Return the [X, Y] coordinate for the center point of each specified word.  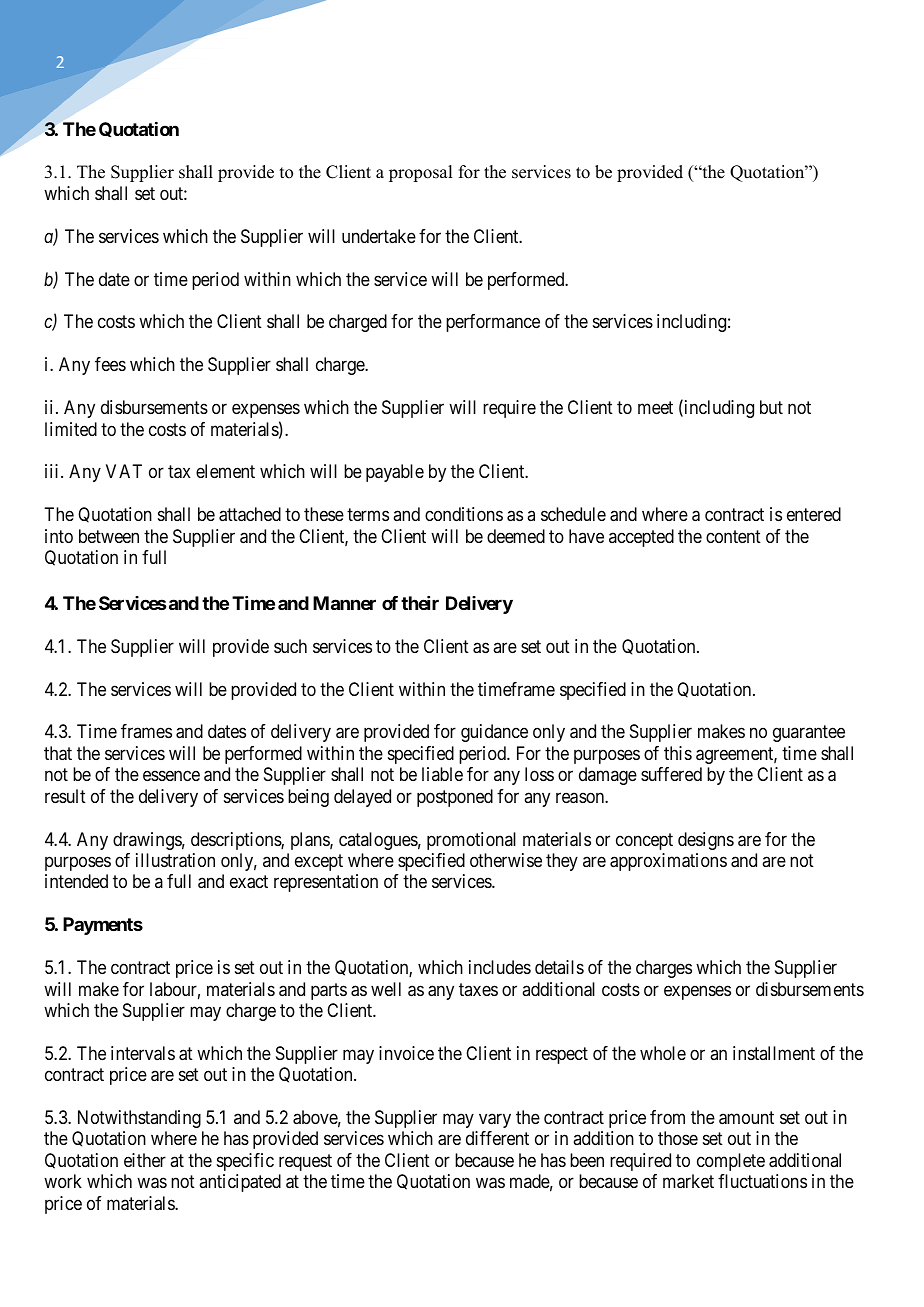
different [497, 1138]
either [145, 1160]
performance [493, 323]
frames [146, 731]
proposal [420, 173]
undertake [379, 236]
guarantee [809, 734]
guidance [494, 733]
